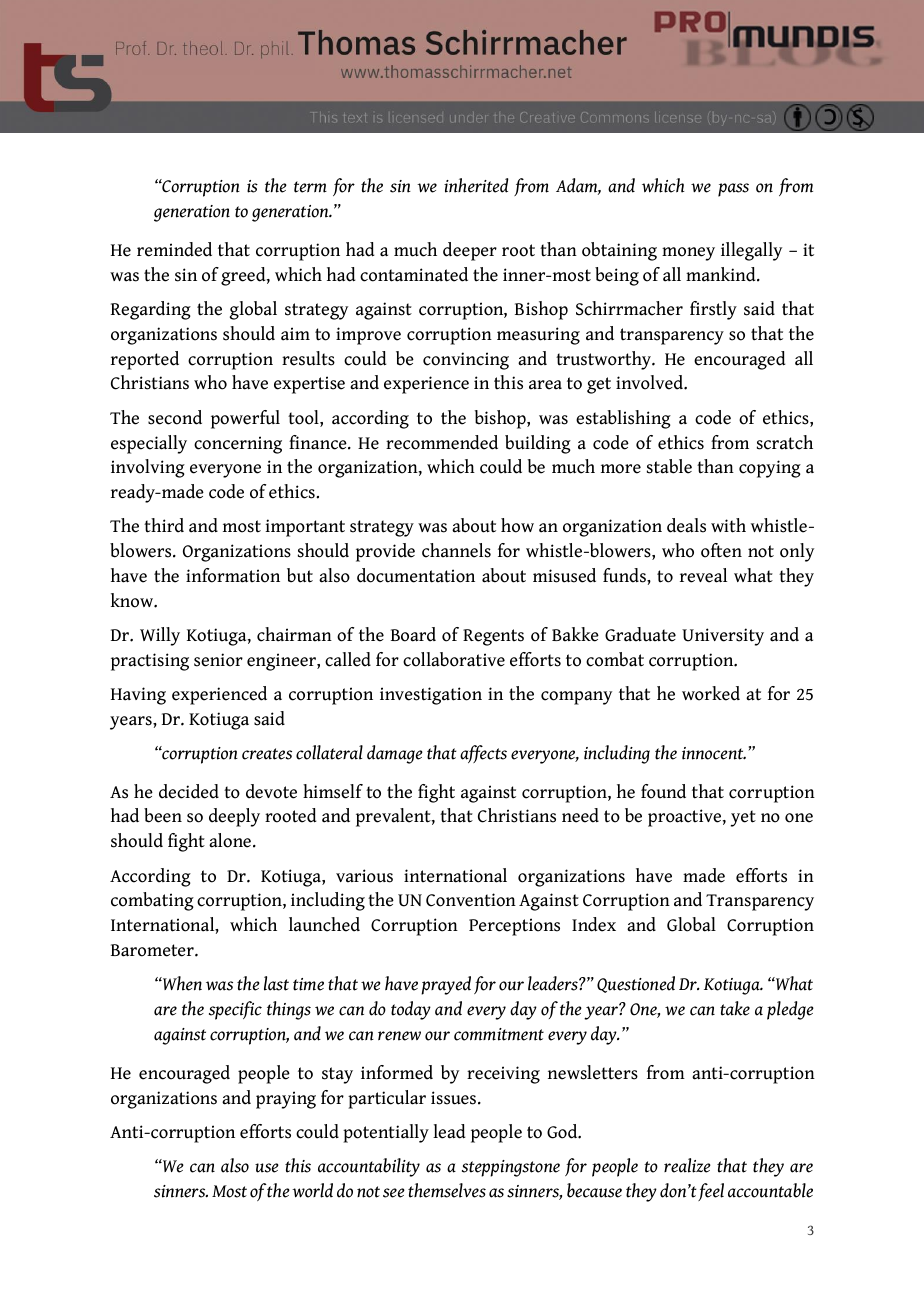  Describe the element at coordinates (174, 249) in the screenshot. I see `reminded` at that location.
